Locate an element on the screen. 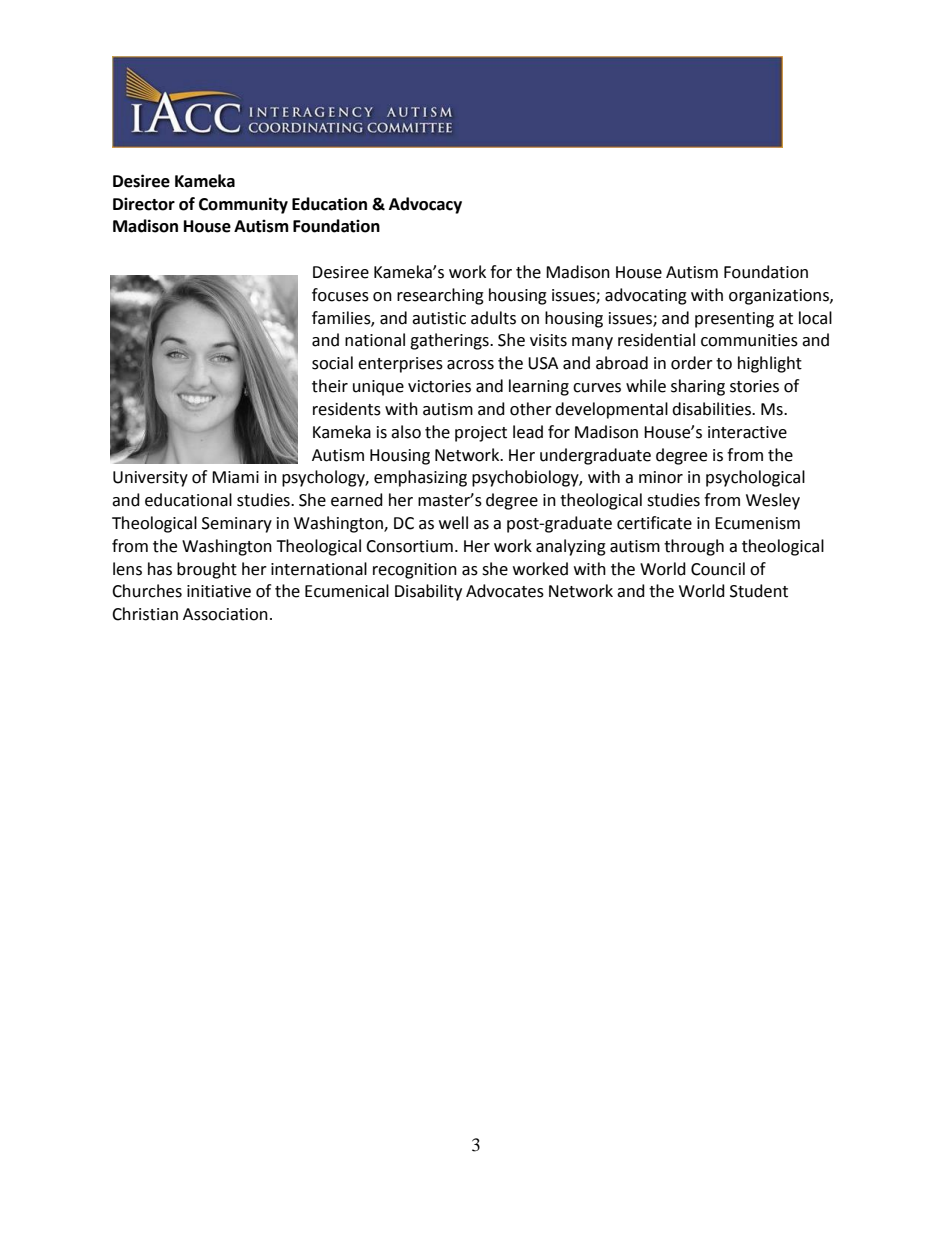 This screenshot has width=952, height=1233. presenting is located at coordinates (734, 320).
